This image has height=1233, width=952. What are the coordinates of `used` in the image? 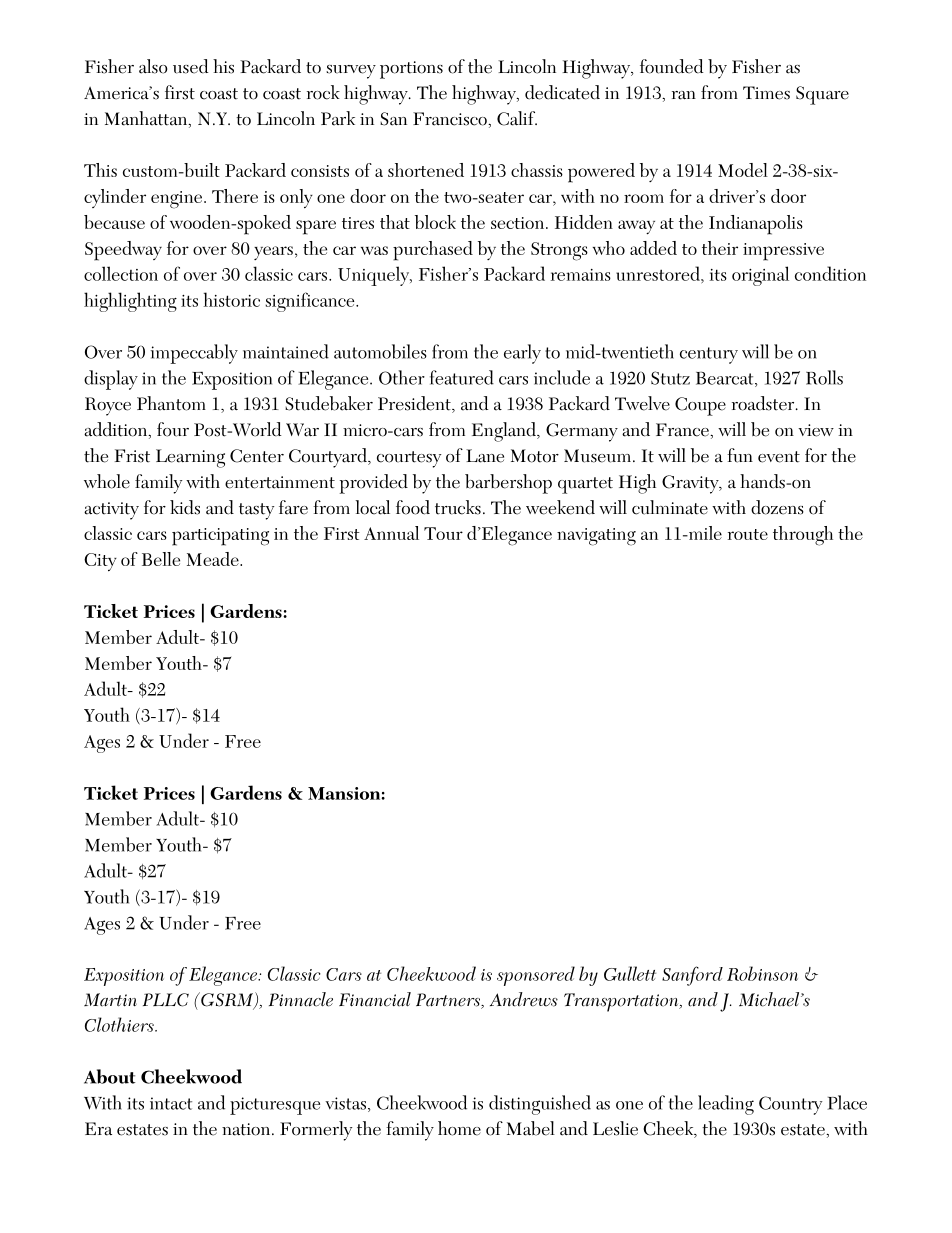 It's located at (191, 66).
